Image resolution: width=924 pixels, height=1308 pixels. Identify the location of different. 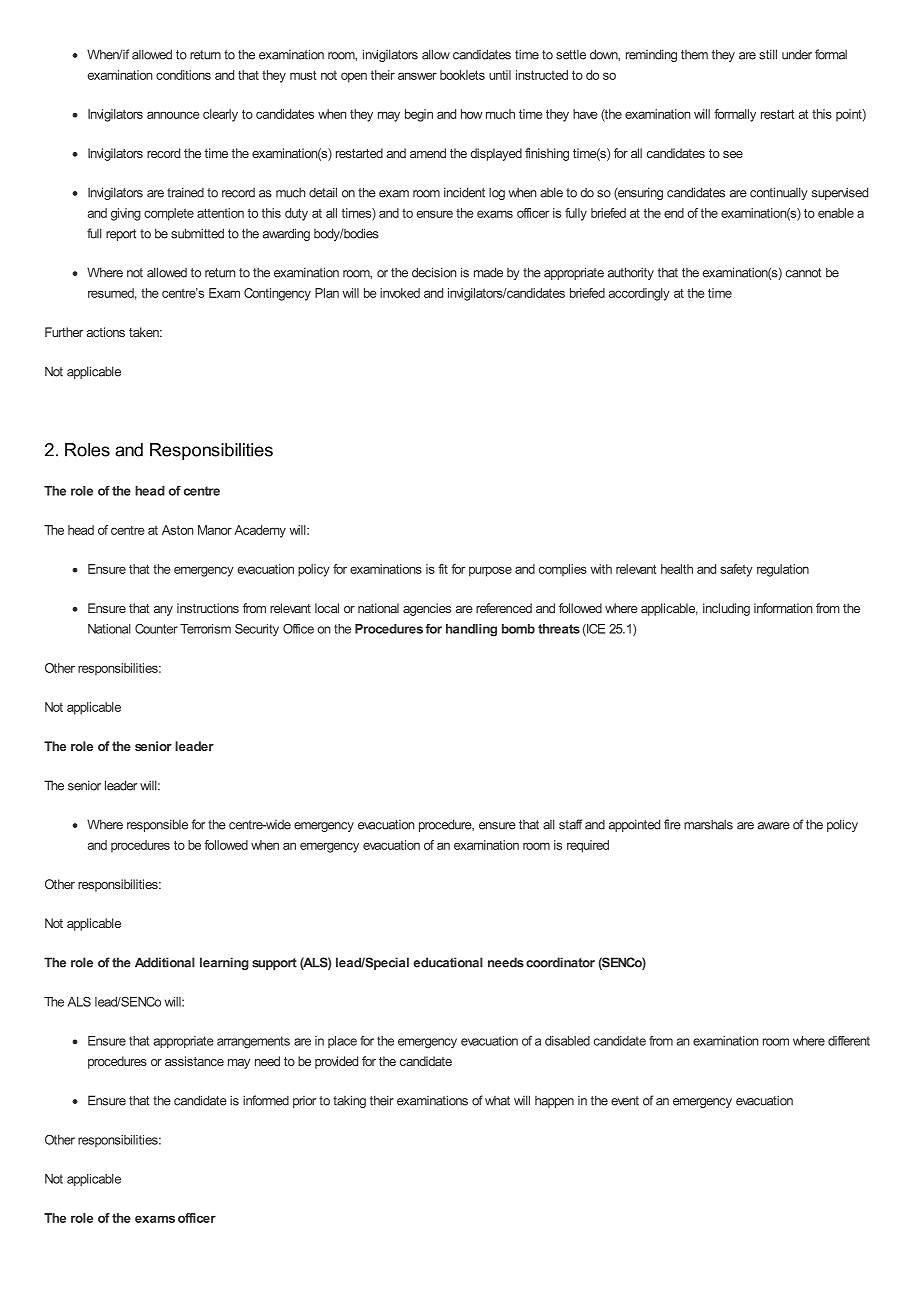
(849, 1041).
